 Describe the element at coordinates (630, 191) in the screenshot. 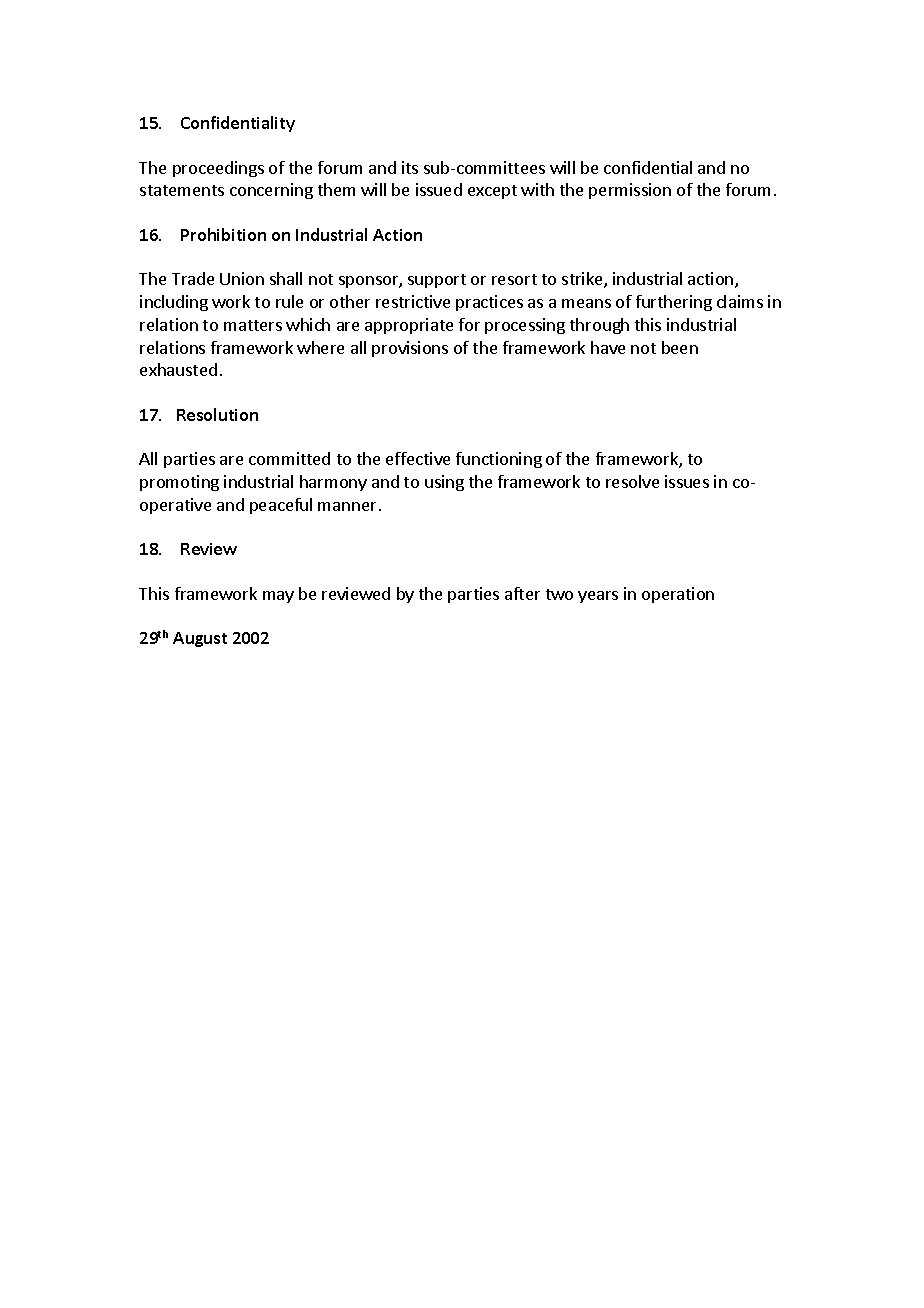

I see `permission` at that location.
